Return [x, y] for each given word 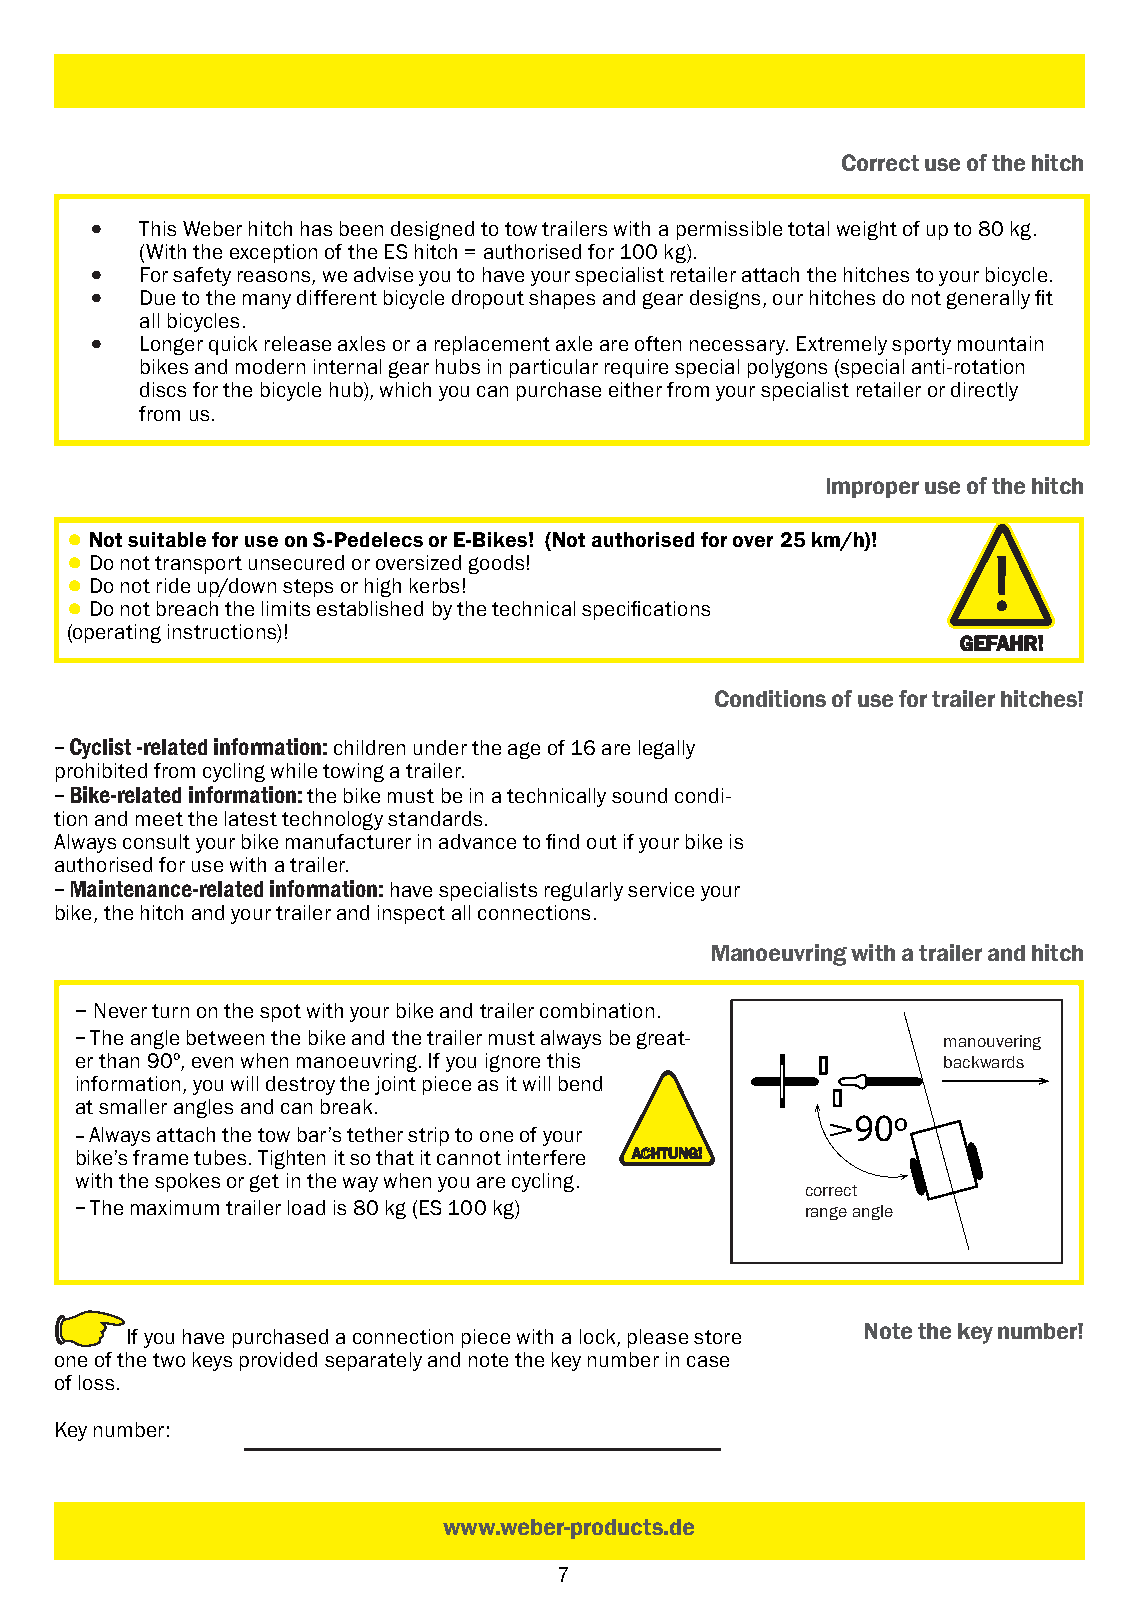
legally [667, 749]
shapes [562, 299]
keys [212, 1361]
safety [202, 276]
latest [251, 818]
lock [599, 1338]
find [562, 841]
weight [867, 230]
